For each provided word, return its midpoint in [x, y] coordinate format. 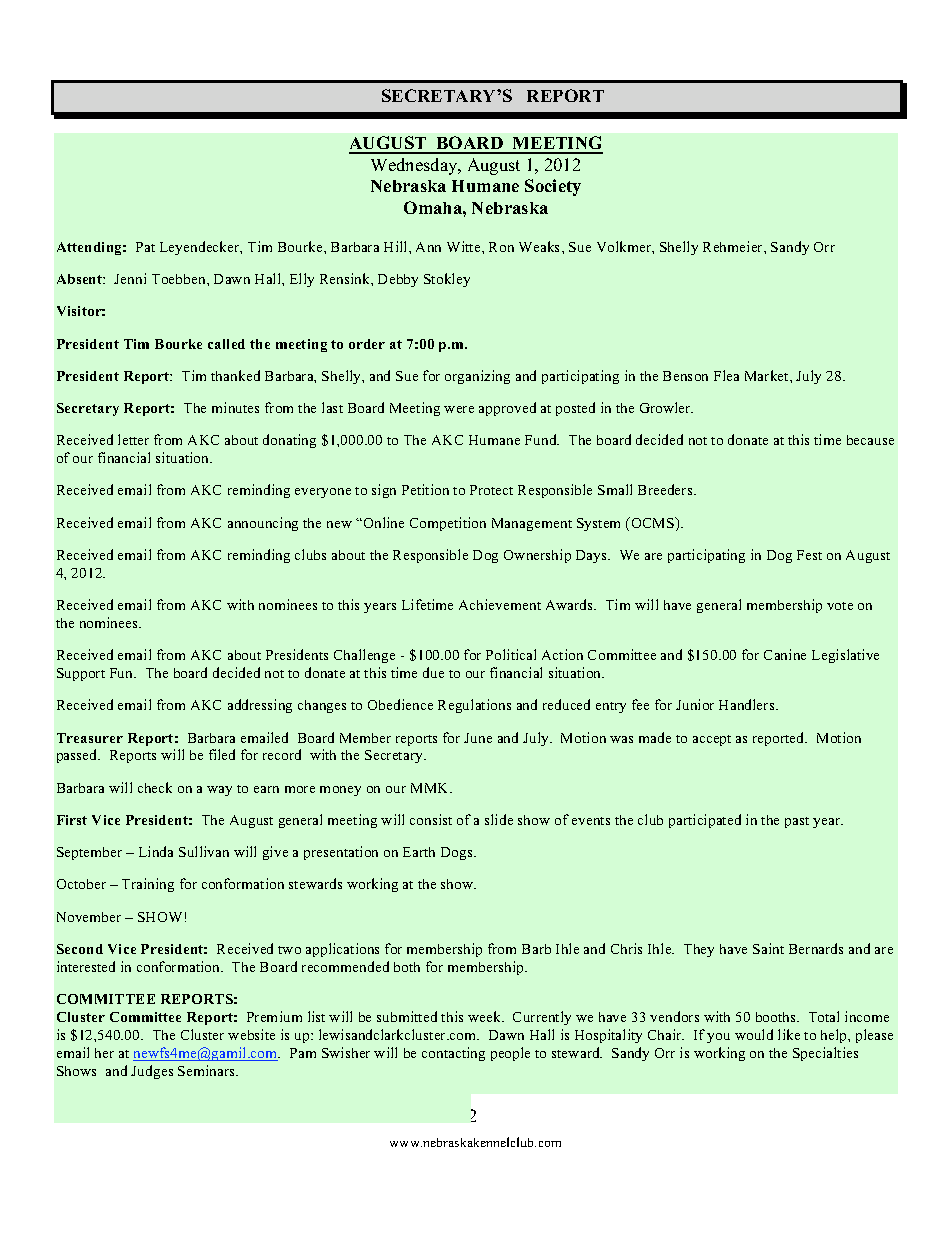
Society [553, 187]
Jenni [130, 278]
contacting [453, 1054]
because [870, 440]
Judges [152, 1072]
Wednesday [415, 166]
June [478, 738]
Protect [491, 490]
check [155, 787]
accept [712, 740]
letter [133, 439]
